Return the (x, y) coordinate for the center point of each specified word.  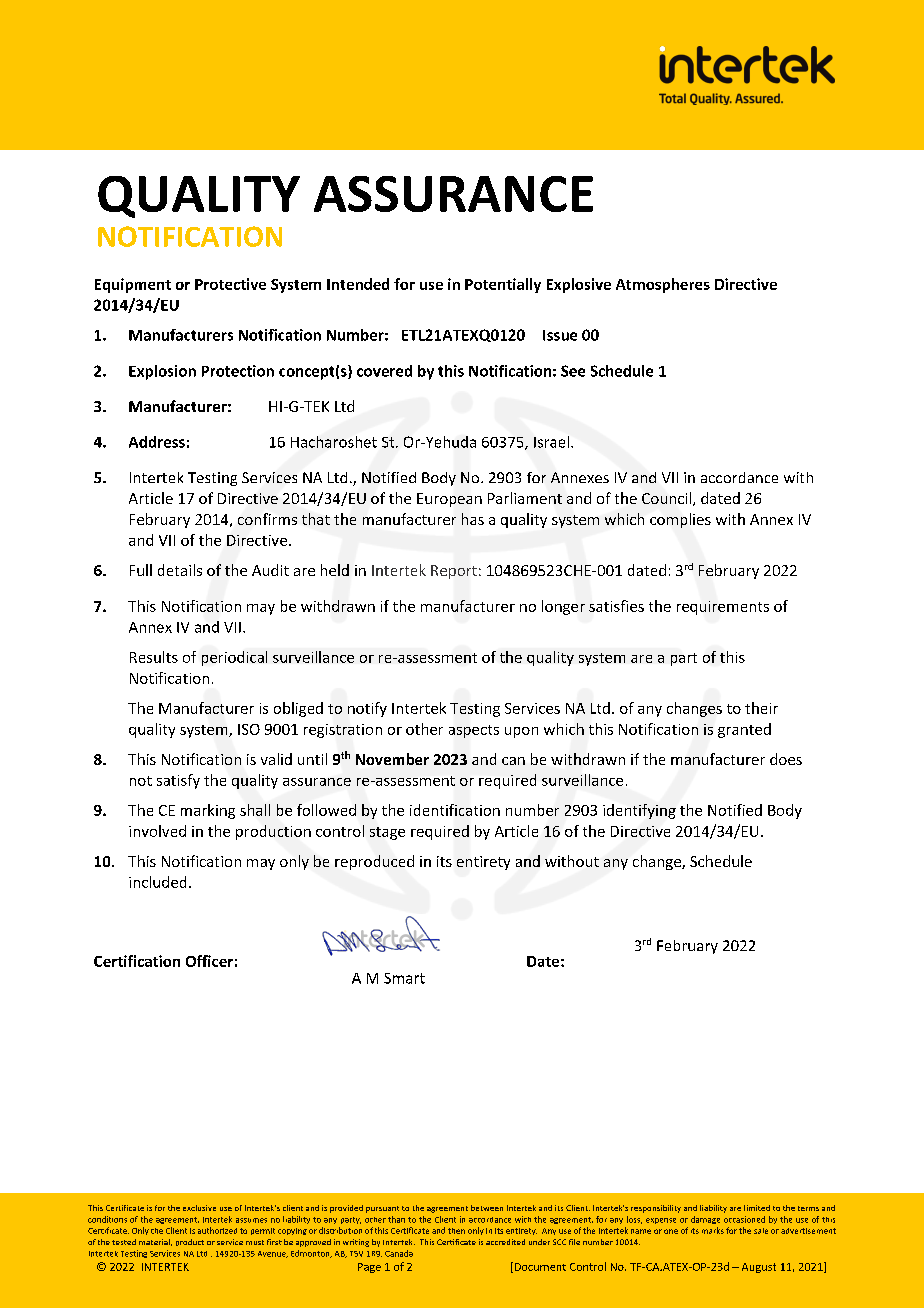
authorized (217, 1230)
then (456, 1231)
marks (713, 1230)
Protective (230, 284)
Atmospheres (663, 285)
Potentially (503, 285)
